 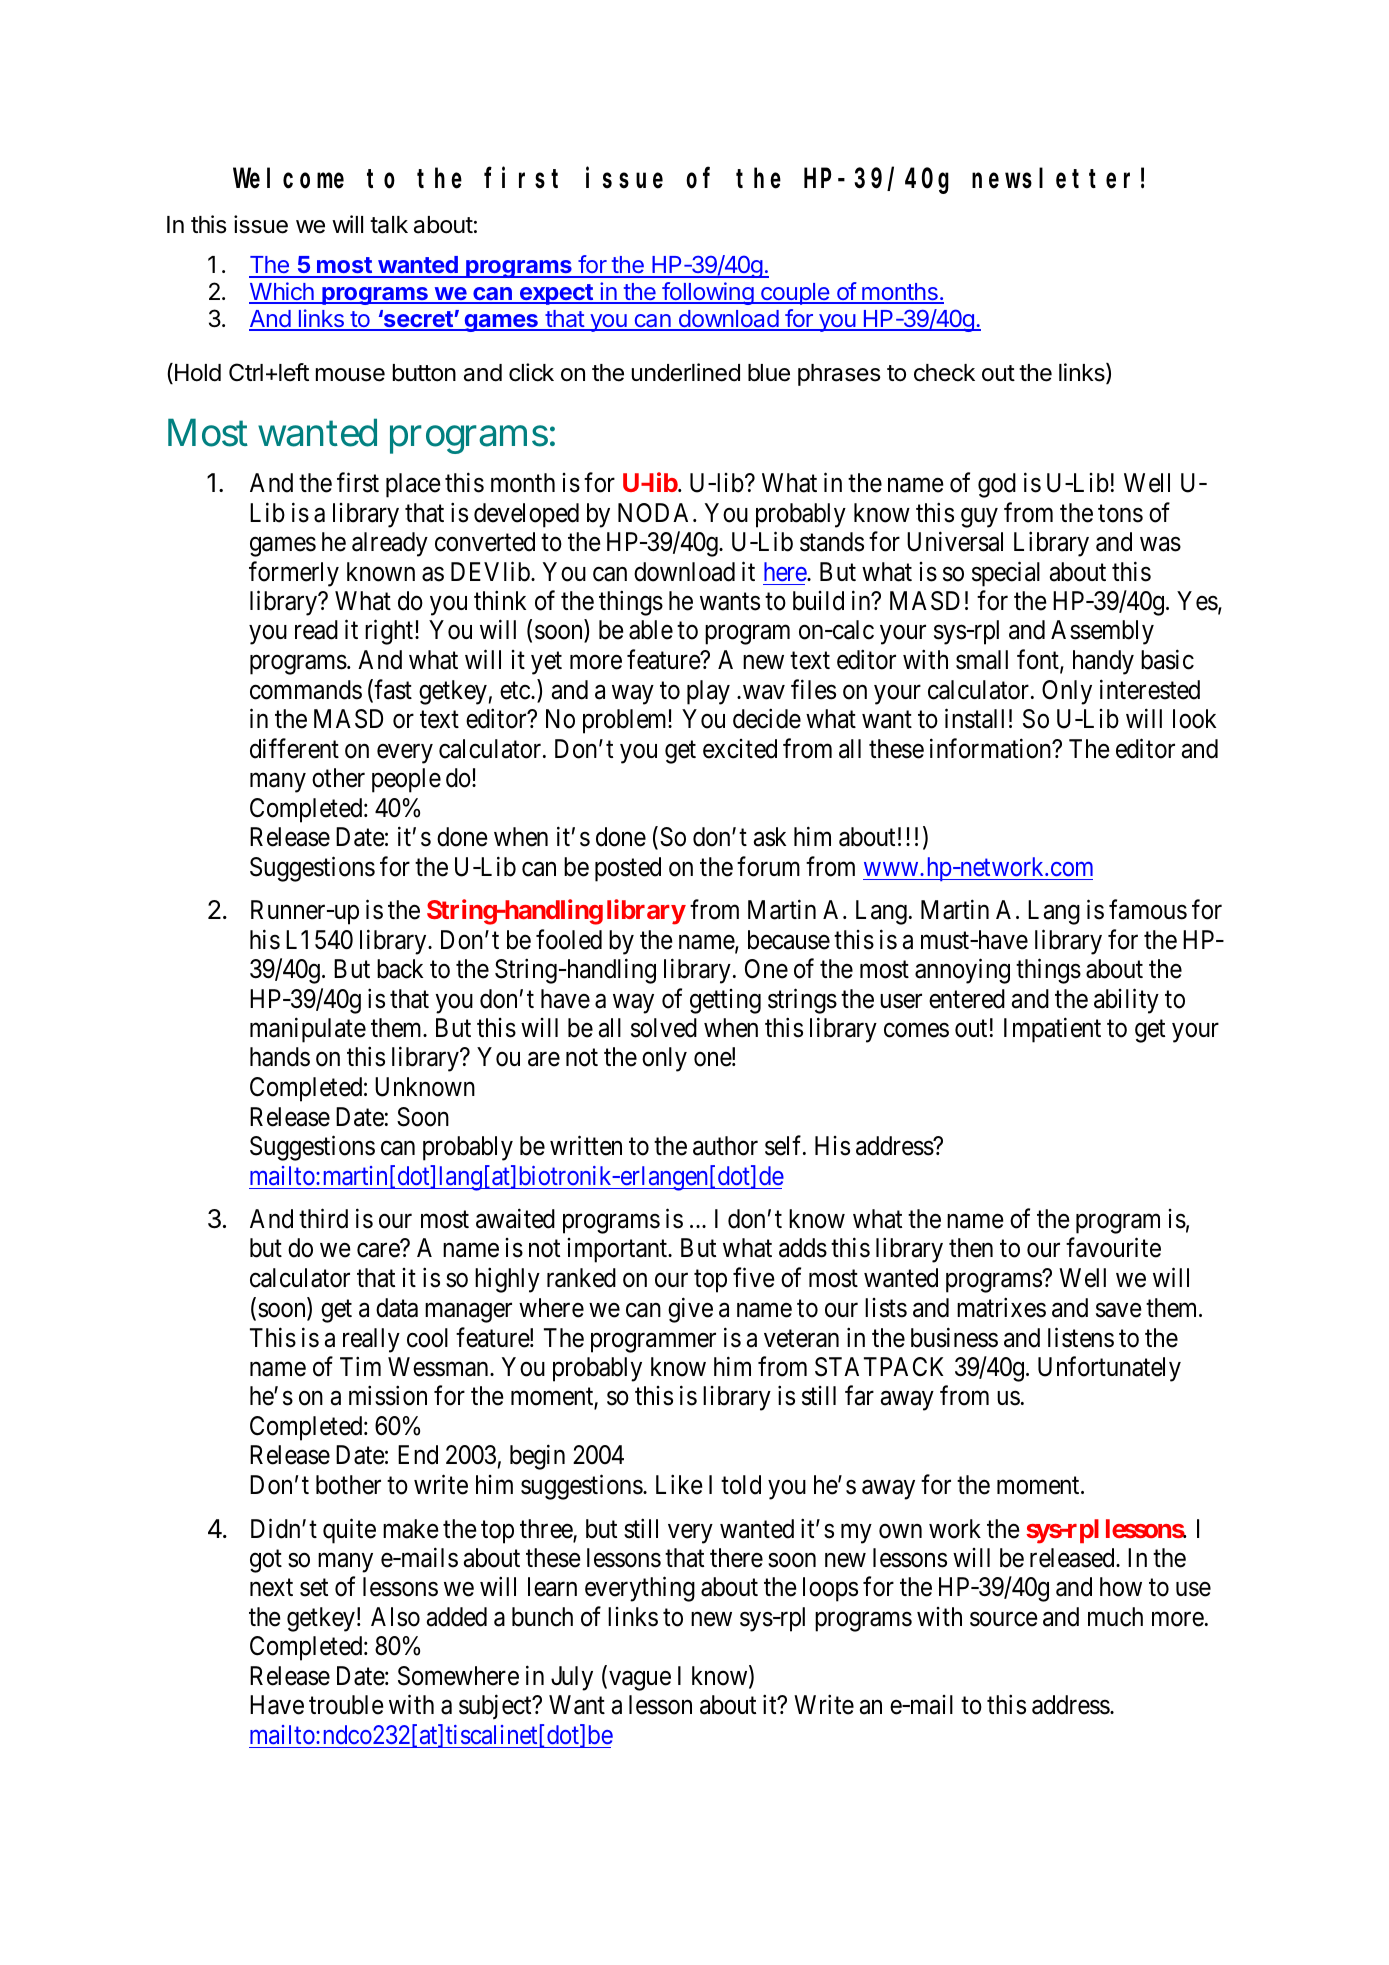 What do you see at coordinates (346, 1705) in the image?
I see `trouble` at bounding box center [346, 1705].
